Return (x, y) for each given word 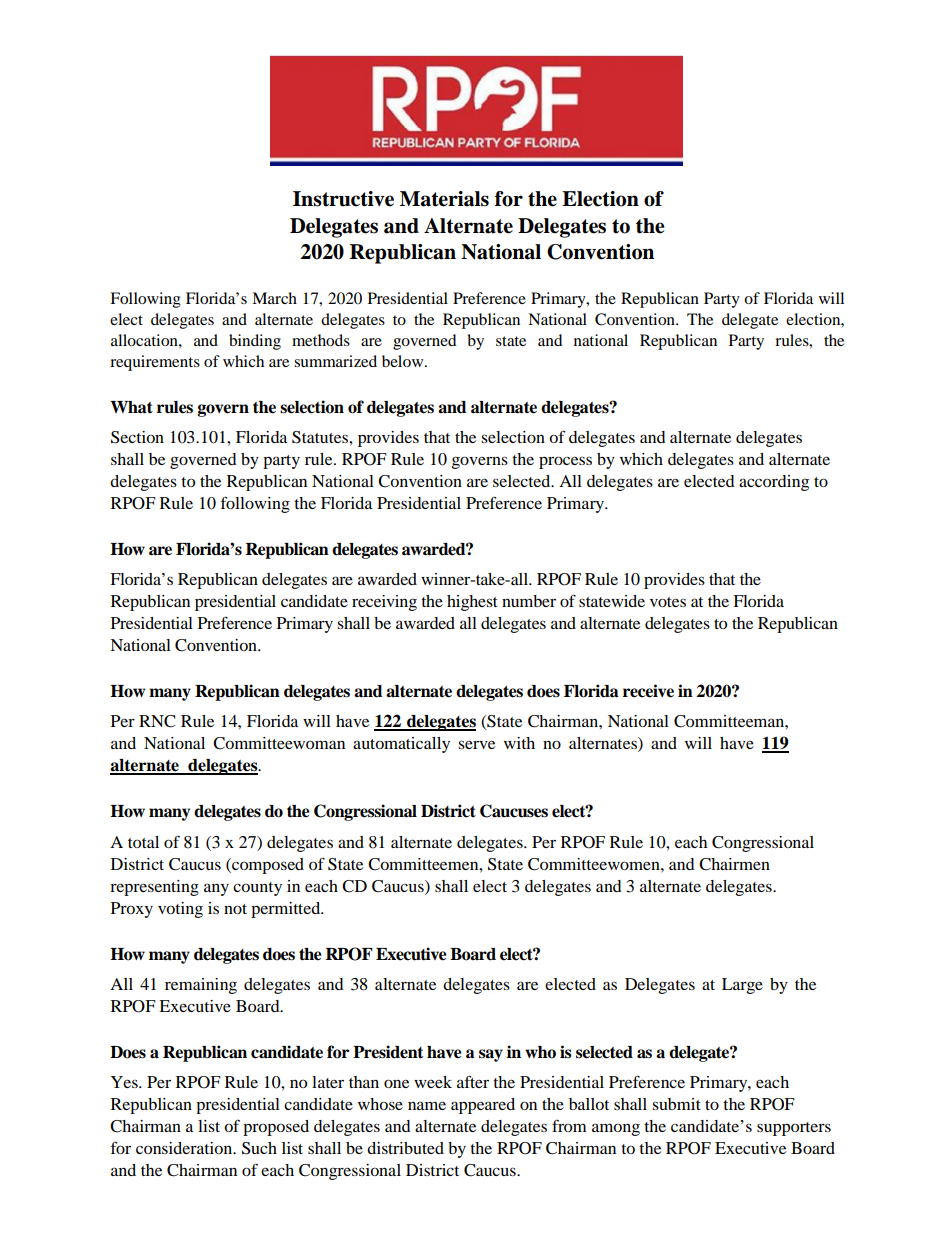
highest (472, 603)
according (774, 483)
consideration (185, 1148)
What (131, 407)
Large (742, 986)
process (565, 462)
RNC (157, 721)
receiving (384, 603)
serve (476, 744)
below (404, 361)
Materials (444, 199)
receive (648, 691)
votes (668, 602)
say (491, 1055)
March (274, 298)
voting (180, 910)
